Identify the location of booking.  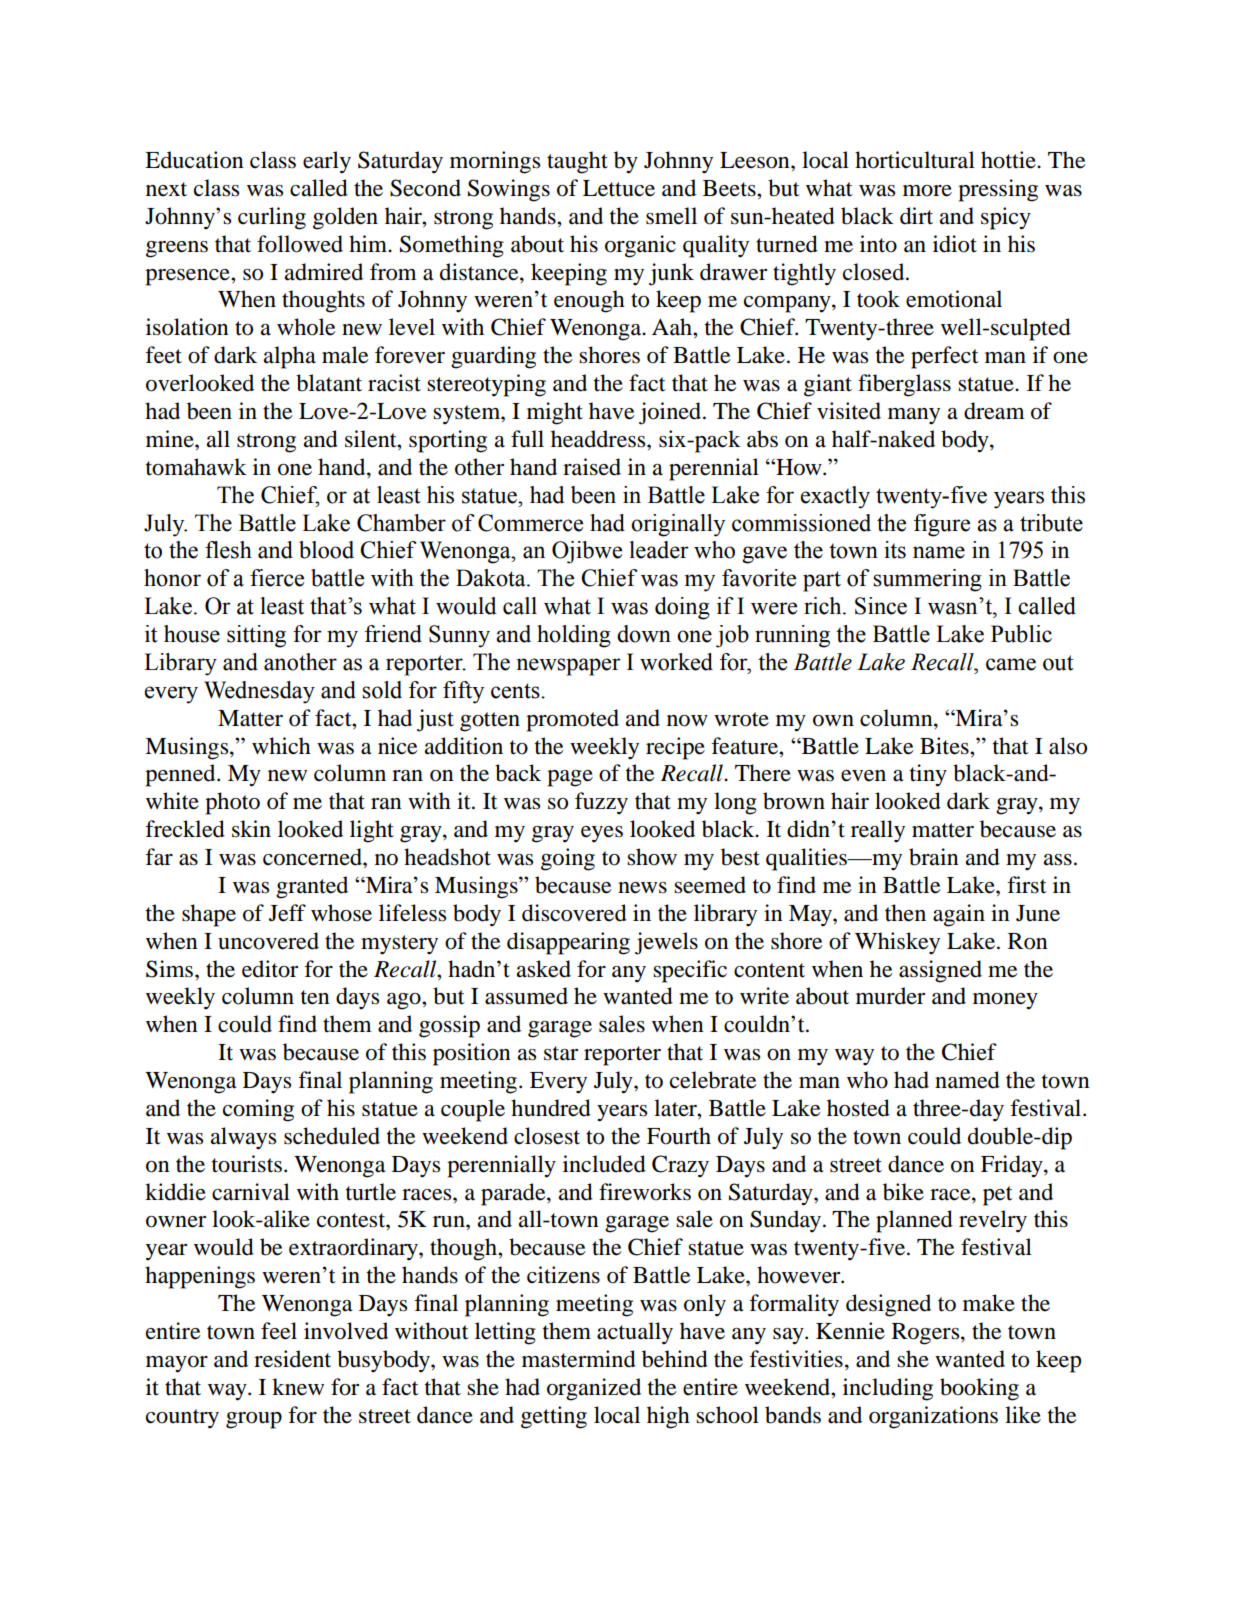
(979, 1389).
